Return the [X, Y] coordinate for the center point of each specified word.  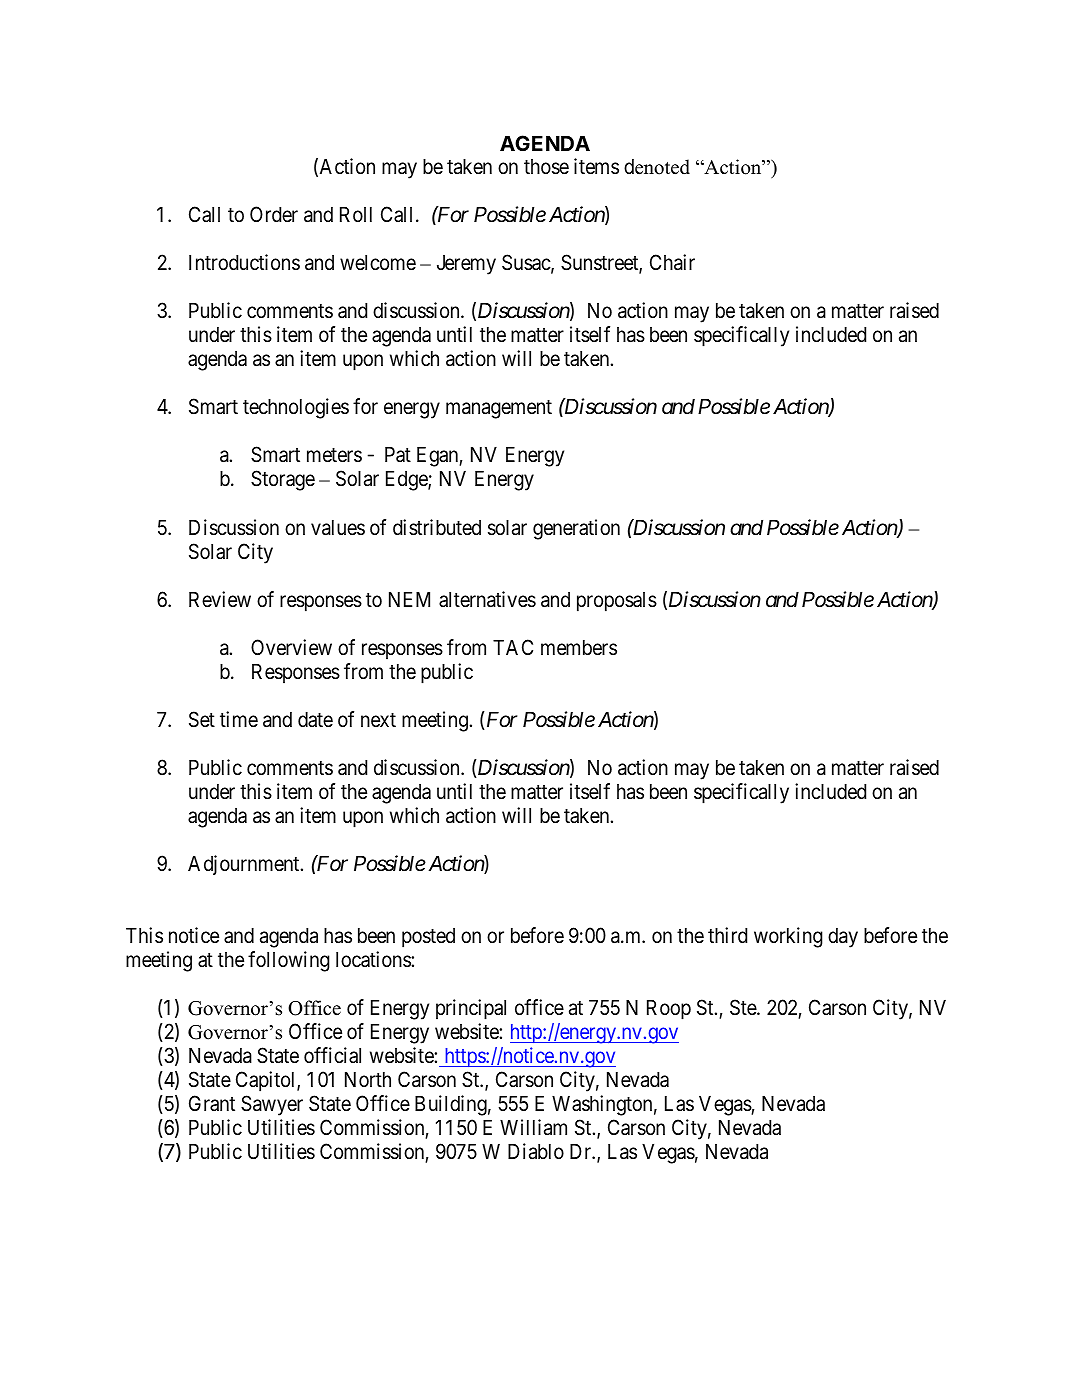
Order [274, 214]
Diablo [536, 1151]
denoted [657, 167]
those [546, 167]
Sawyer [272, 1105]
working [788, 937]
